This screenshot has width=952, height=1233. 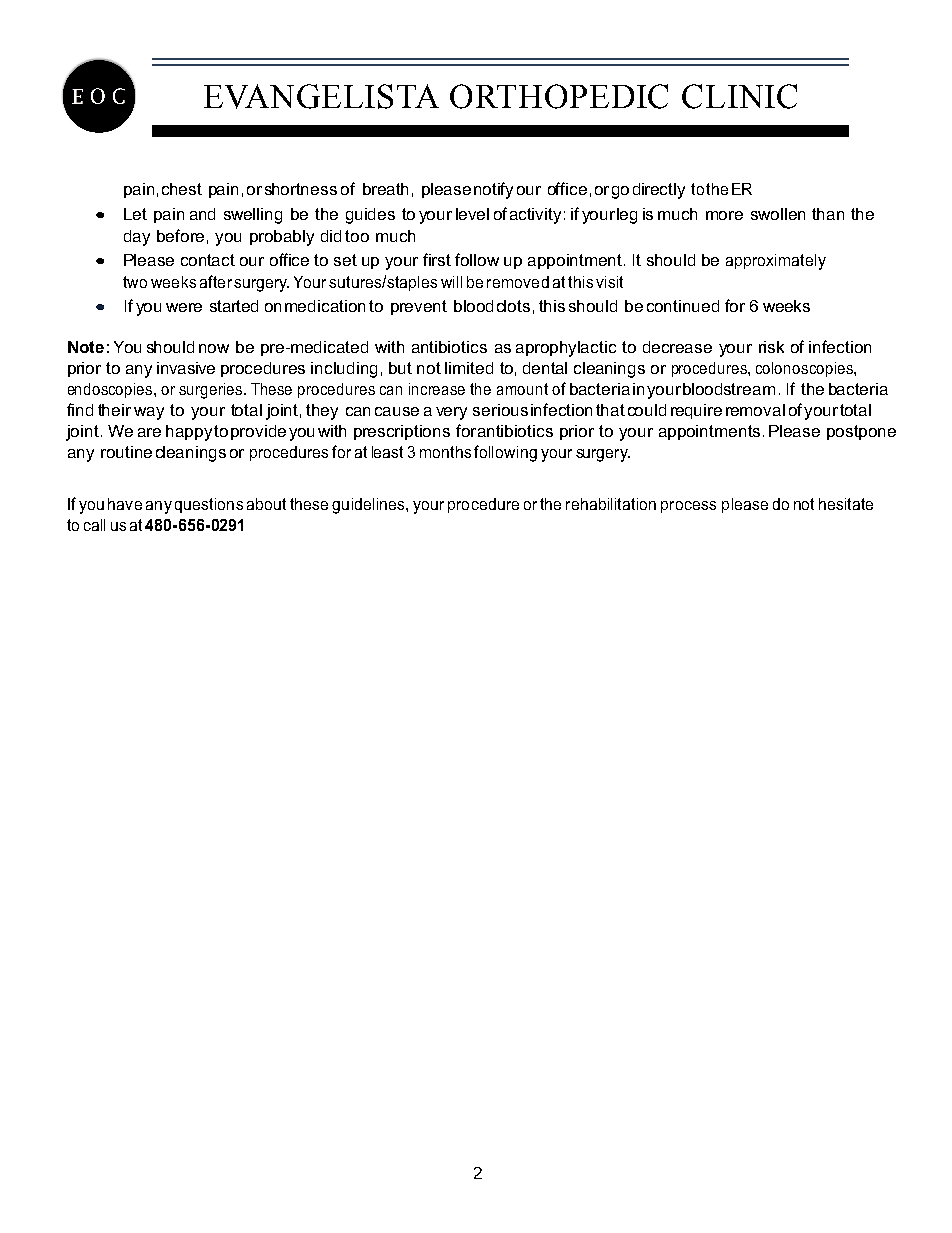 What do you see at coordinates (209, 505) in the screenshot?
I see `questions` at bounding box center [209, 505].
